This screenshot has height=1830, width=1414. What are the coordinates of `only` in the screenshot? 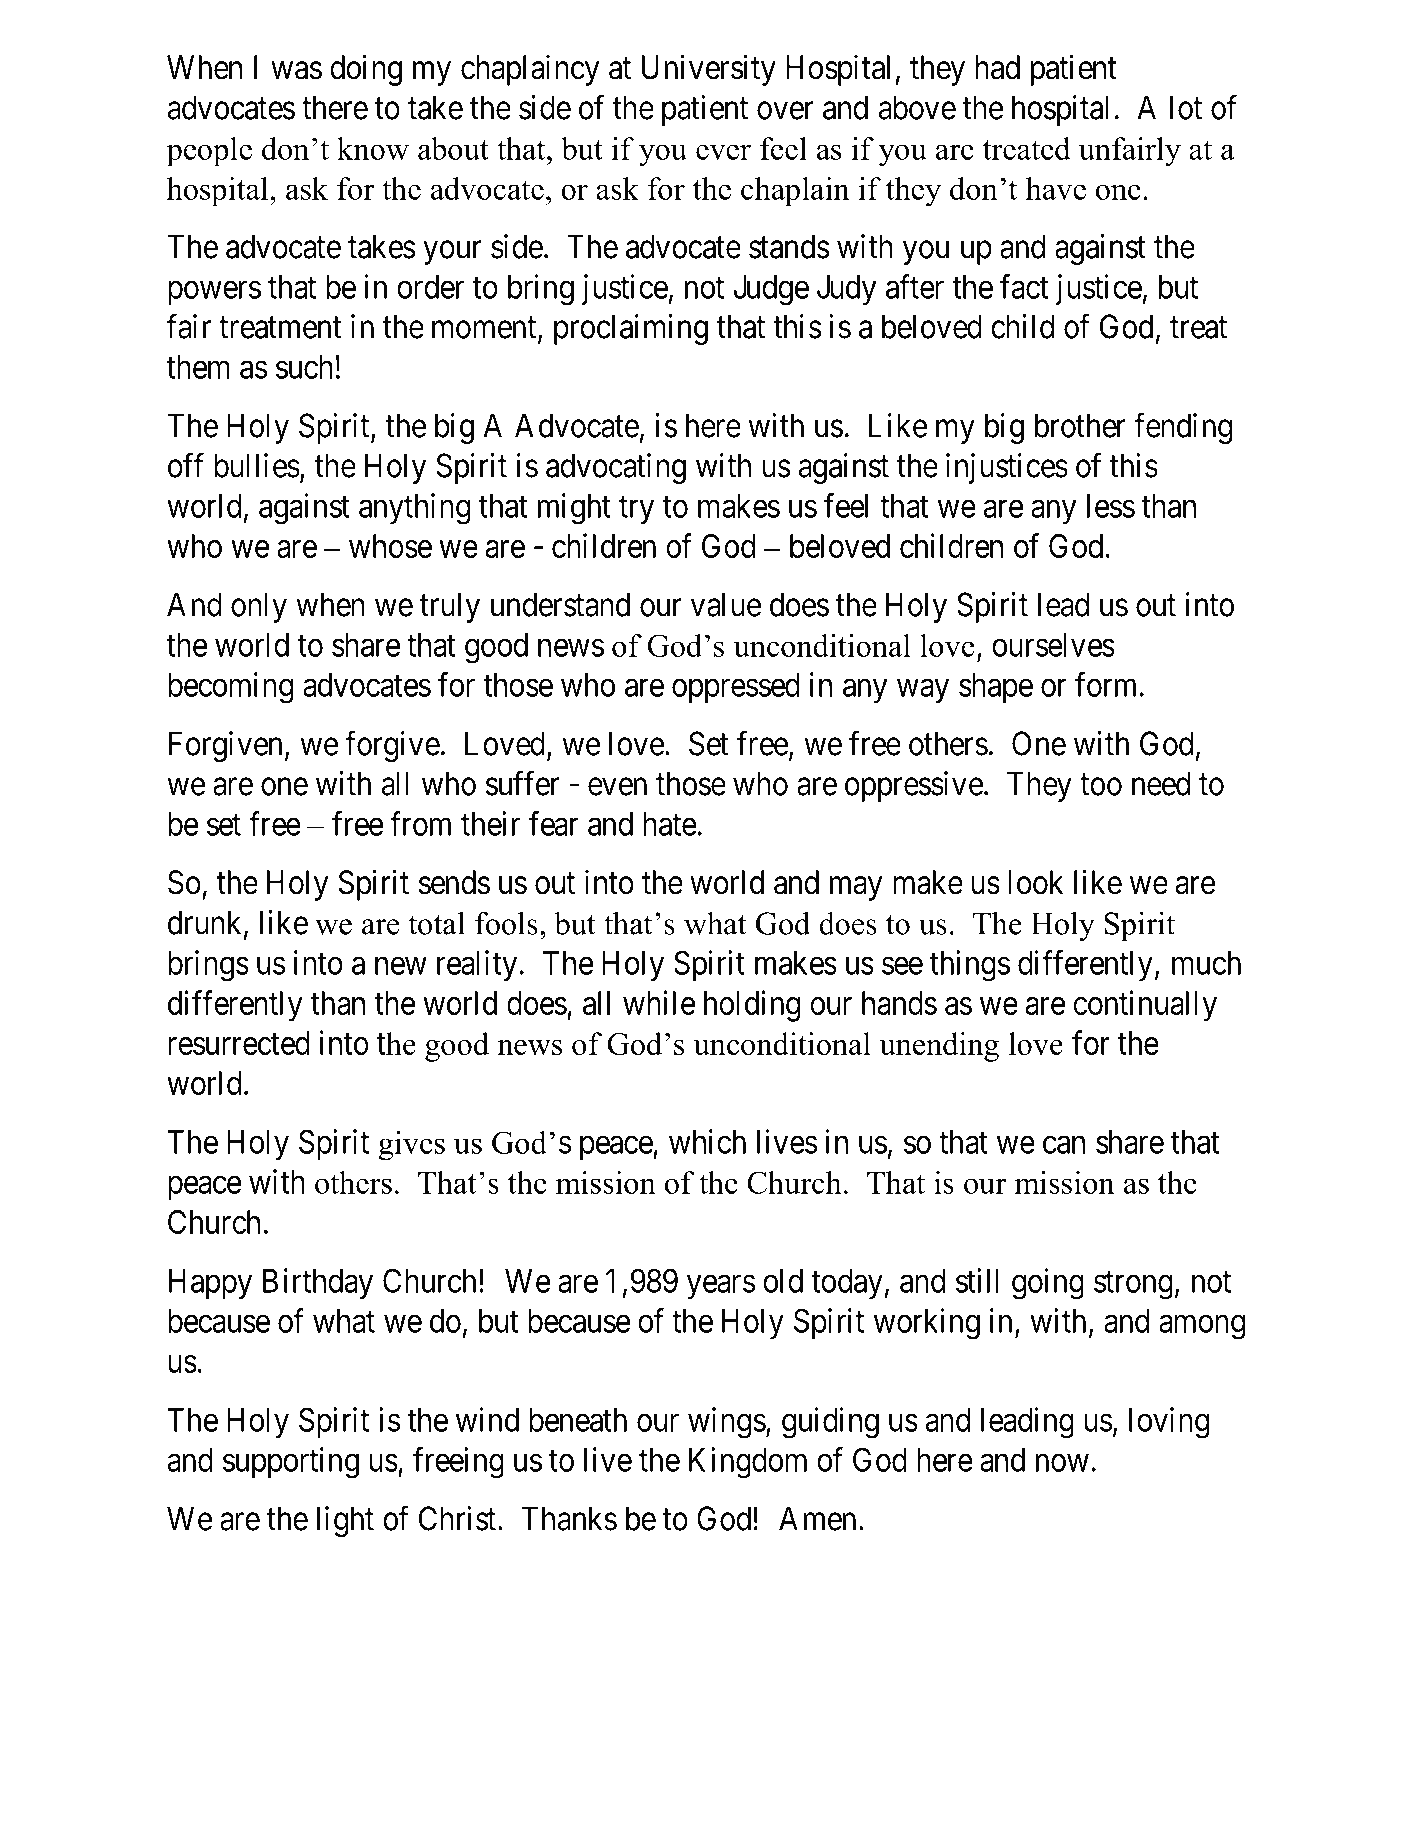 It's located at (259, 607).
